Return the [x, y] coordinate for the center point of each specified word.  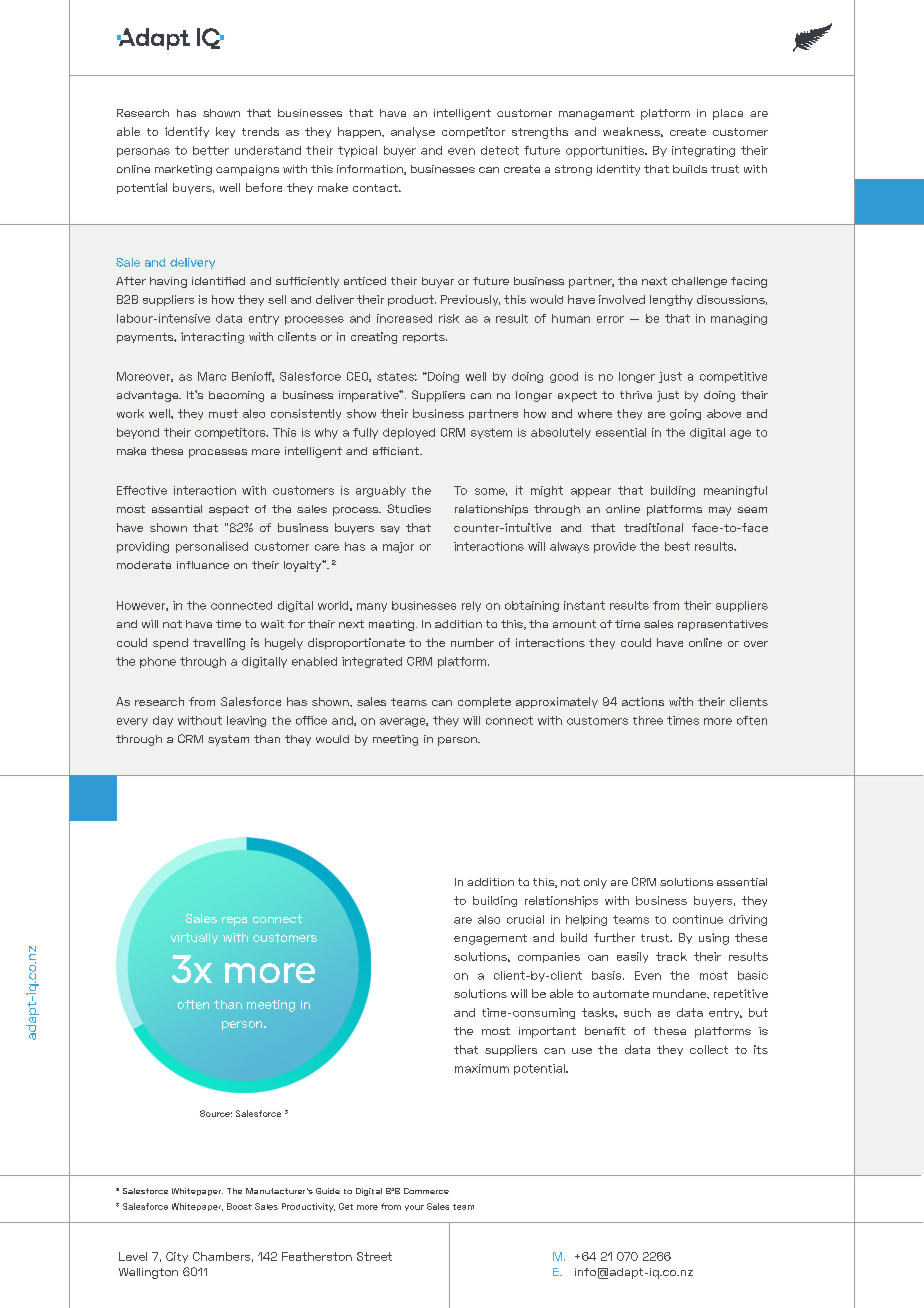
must [223, 413]
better [211, 150]
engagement [490, 939]
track [671, 956]
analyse [413, 132]
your [414, 1208]
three [648, 720]
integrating [703, 151]
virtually [194, 938]
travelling [219, 644]
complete [484, 702]
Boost [239, 1206]
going [685, 414]
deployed [409, 433]
